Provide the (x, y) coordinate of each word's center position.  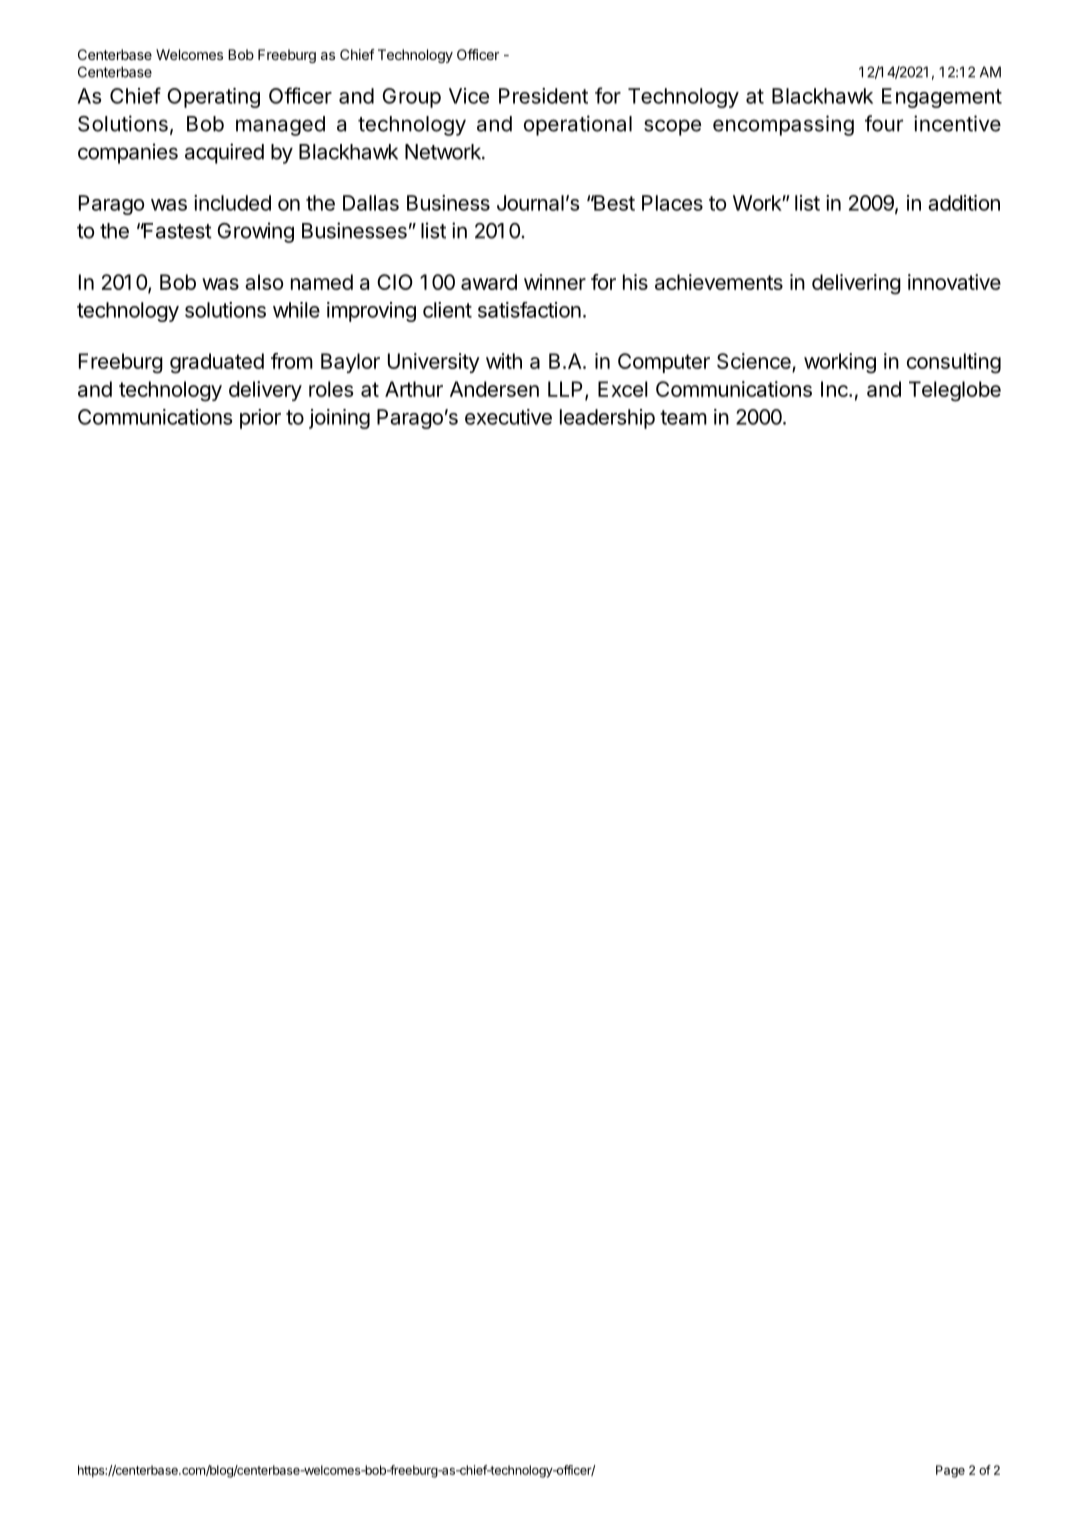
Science (755, 362)
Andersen (494, 389)
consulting (954, 363)
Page (950, 1471)
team (683, 417)
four (884, 123)
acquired (224, 153)
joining (339, 419)
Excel (623, 389)
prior (260, 419)
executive (508, 417)
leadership (607, 419)
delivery (265, 391)
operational (578, 125)
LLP (565, 389)
